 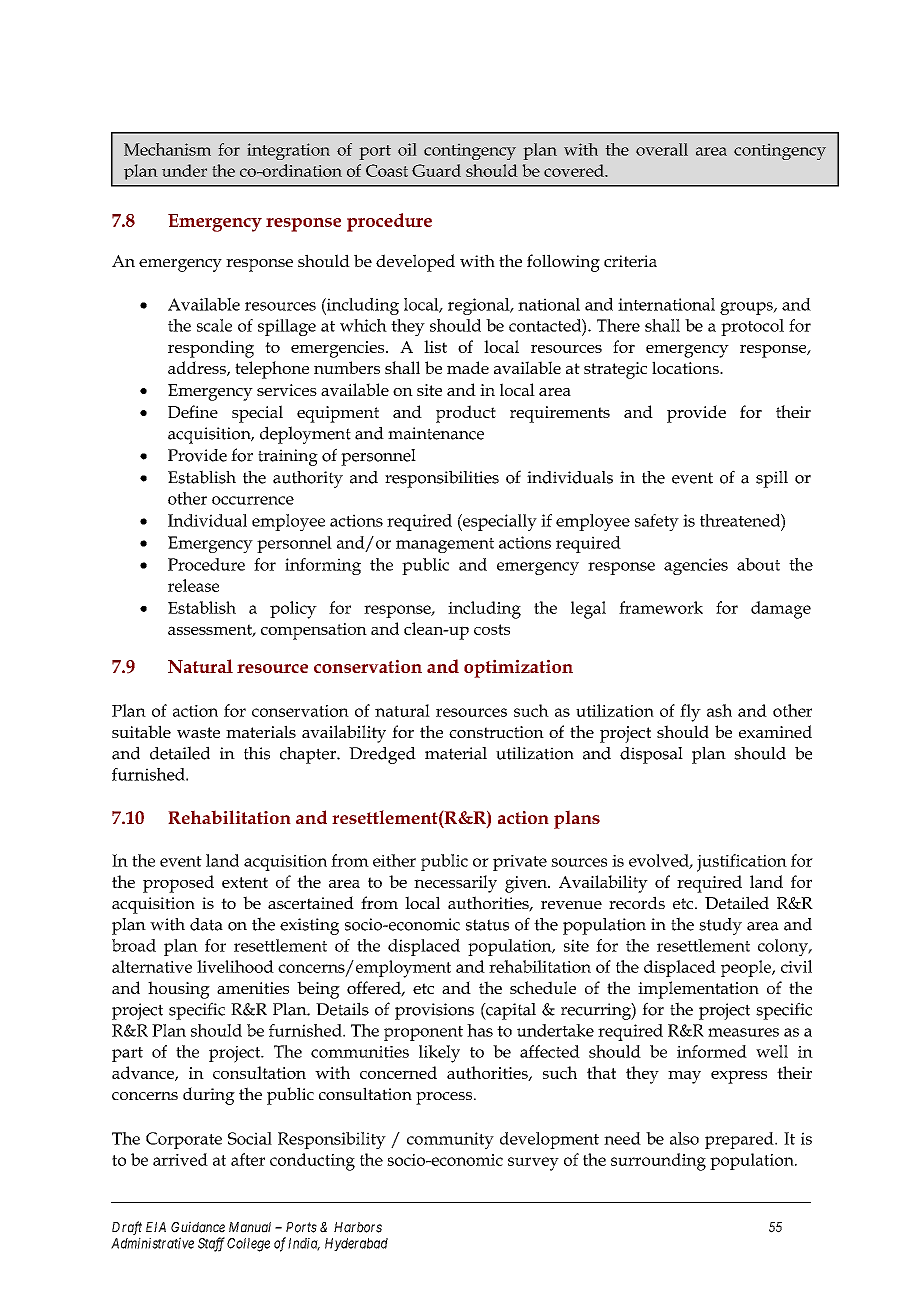 What do you see at coordinates (698, 990) in the screenshot?
I see `implementation` at bounding box center [698, 990].
